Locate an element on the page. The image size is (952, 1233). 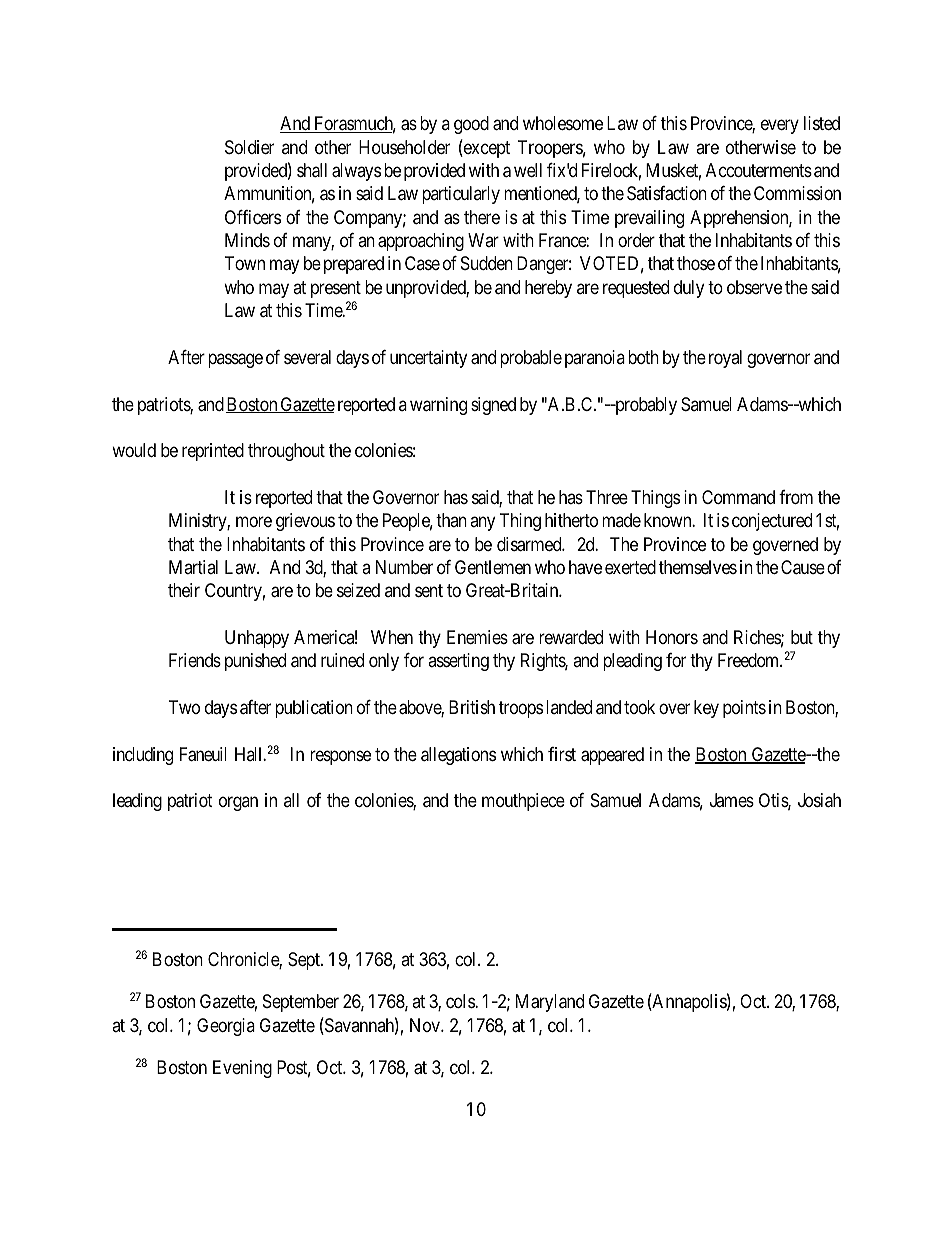
good is located at coordinates (471, 125).
